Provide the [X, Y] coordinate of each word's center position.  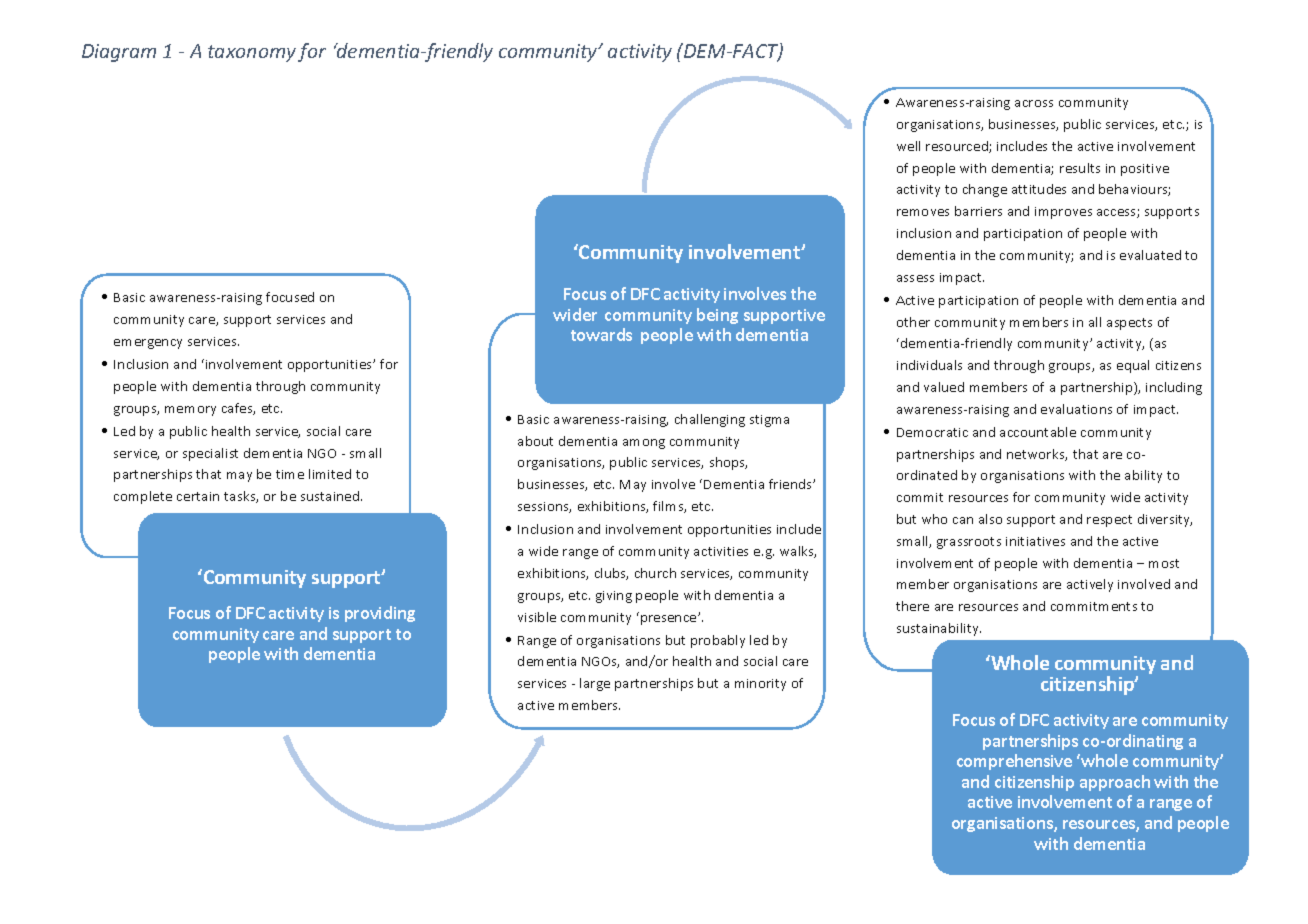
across [1034, 103]
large [595, 684]
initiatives [1035, 541]
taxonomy [252, 53]
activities [721, 551]
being [717, 316]
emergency [148, 344]
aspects [1129, 324]
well [908, 146]
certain [198, 496]
